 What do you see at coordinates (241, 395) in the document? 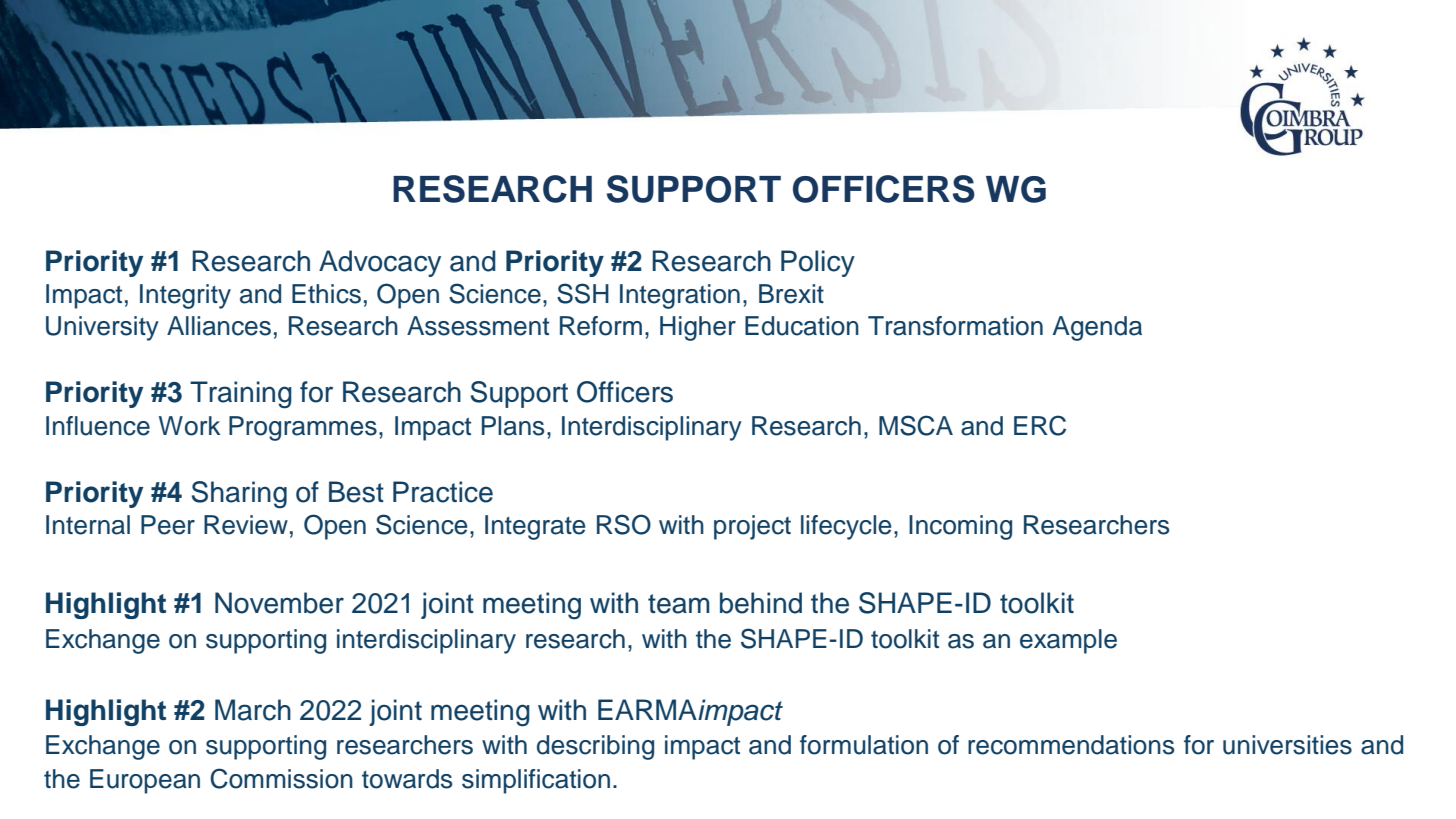
I see `Training` at bounding box center [241, 395].
